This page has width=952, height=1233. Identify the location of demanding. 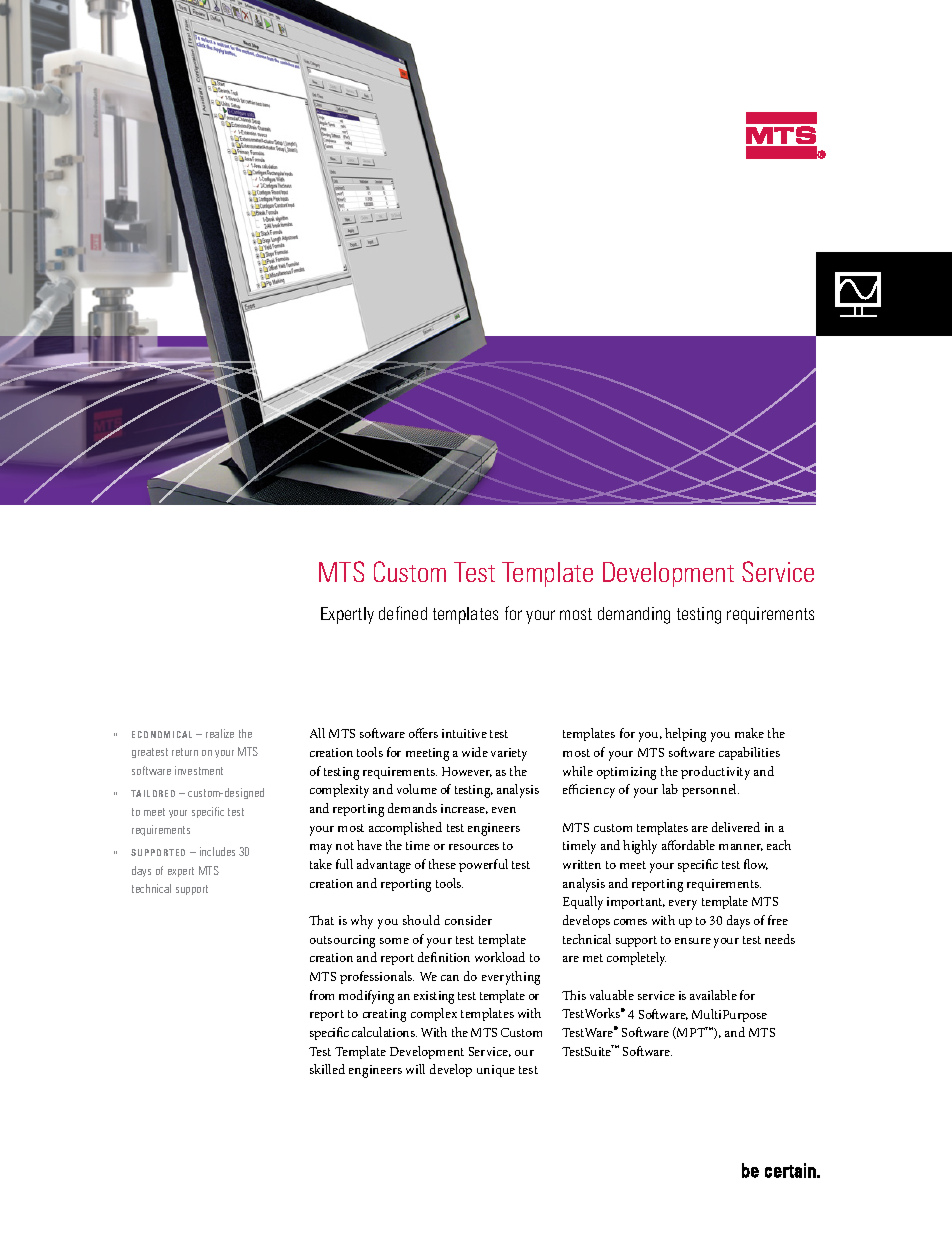
(634, 615).
